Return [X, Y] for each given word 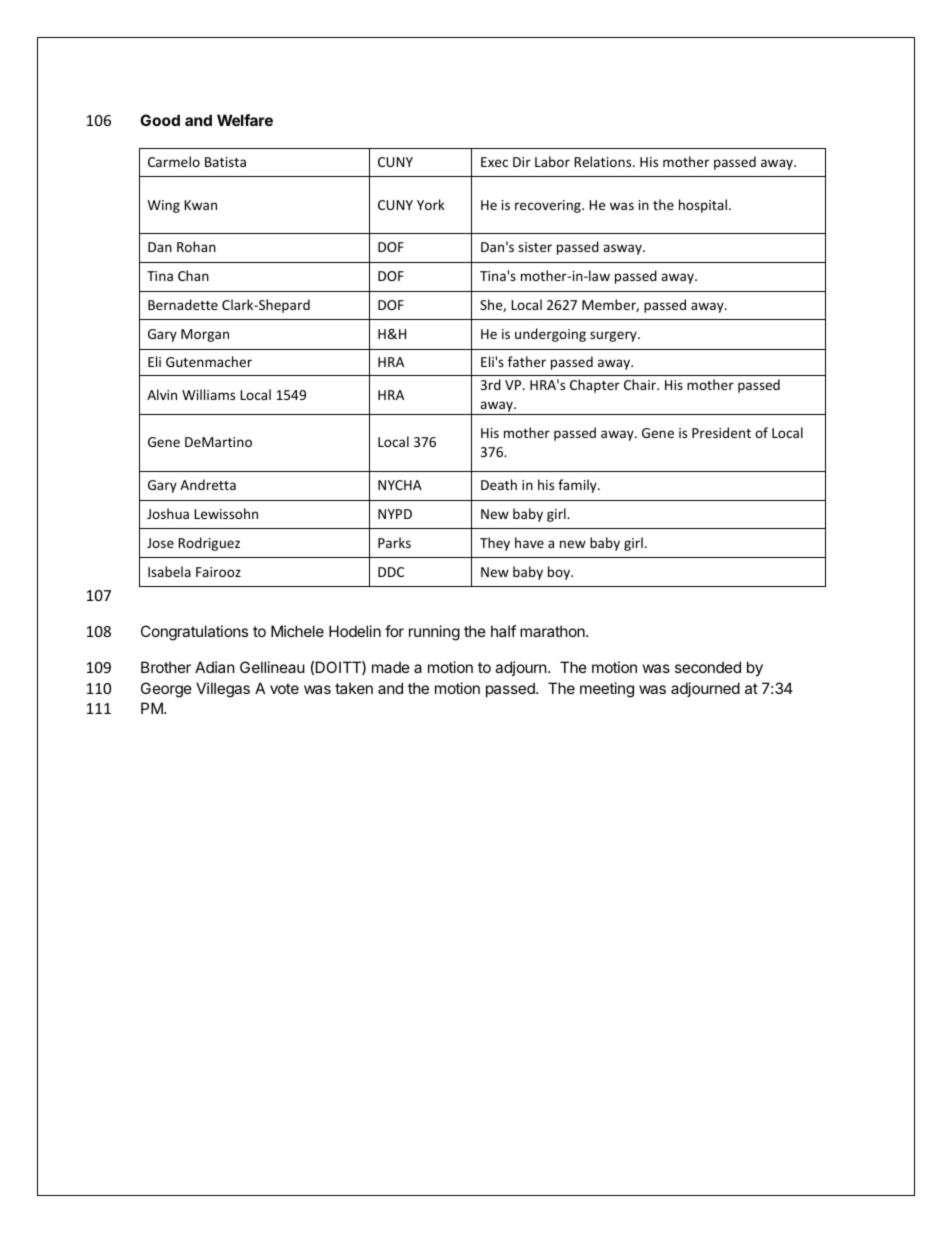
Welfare [245, 120]
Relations [604, 161]
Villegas [223, 690]
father [527, 361]
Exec [494, 162]
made [391, 667]
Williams [208, 394]
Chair [641, 384]
